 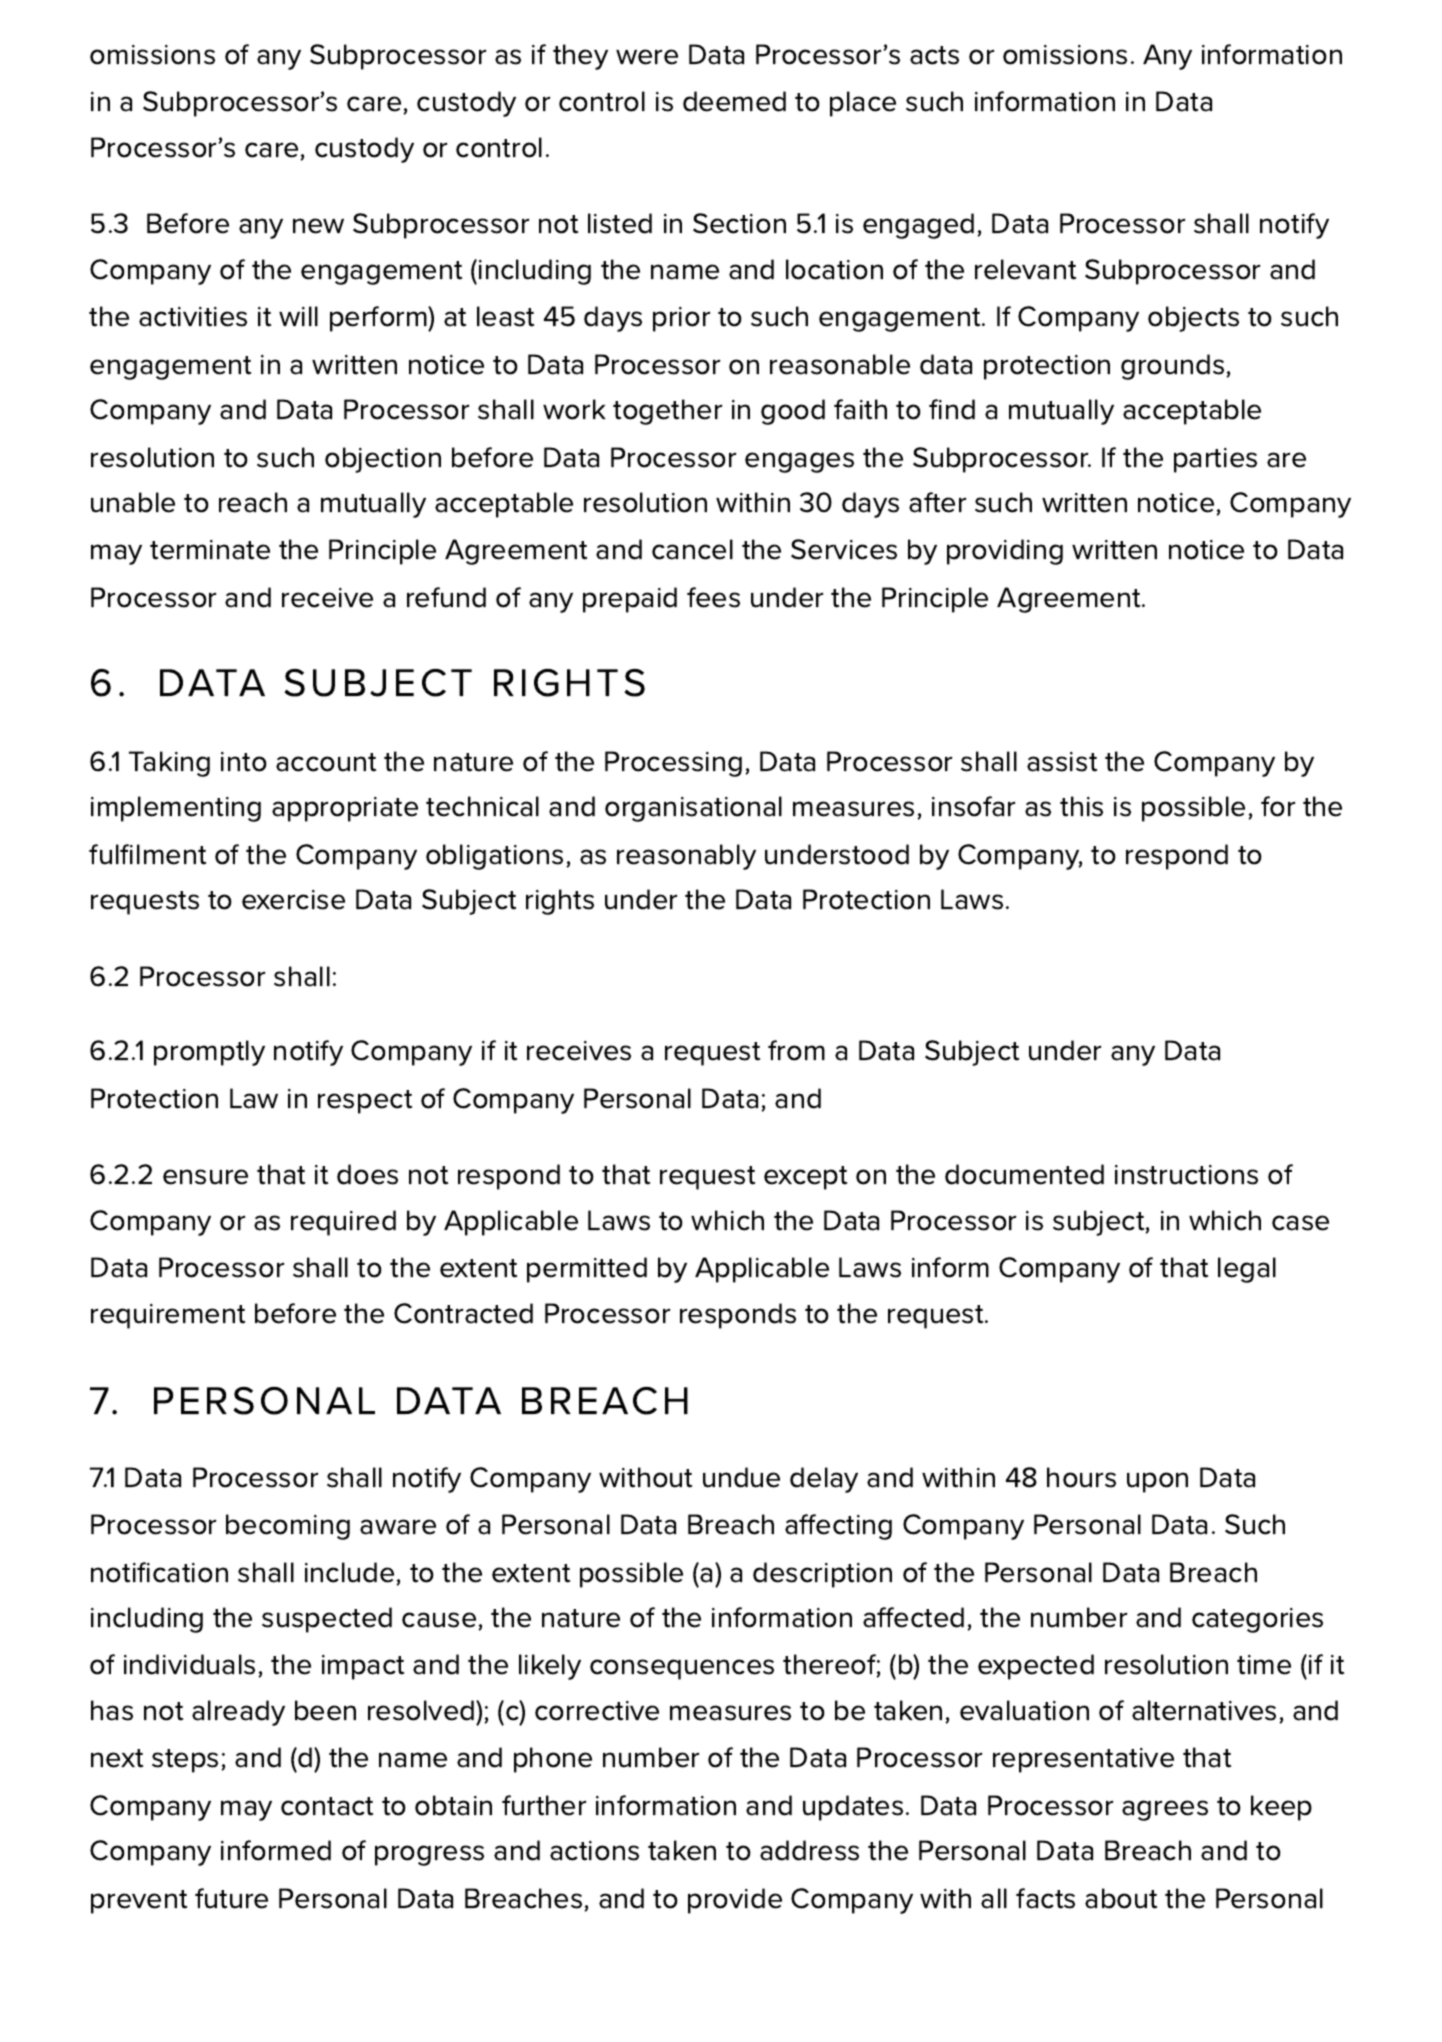 What do you see at coordinates (1025, 269) in the screenshot?
I see `relevant` at bounding box center [1025, 269].
